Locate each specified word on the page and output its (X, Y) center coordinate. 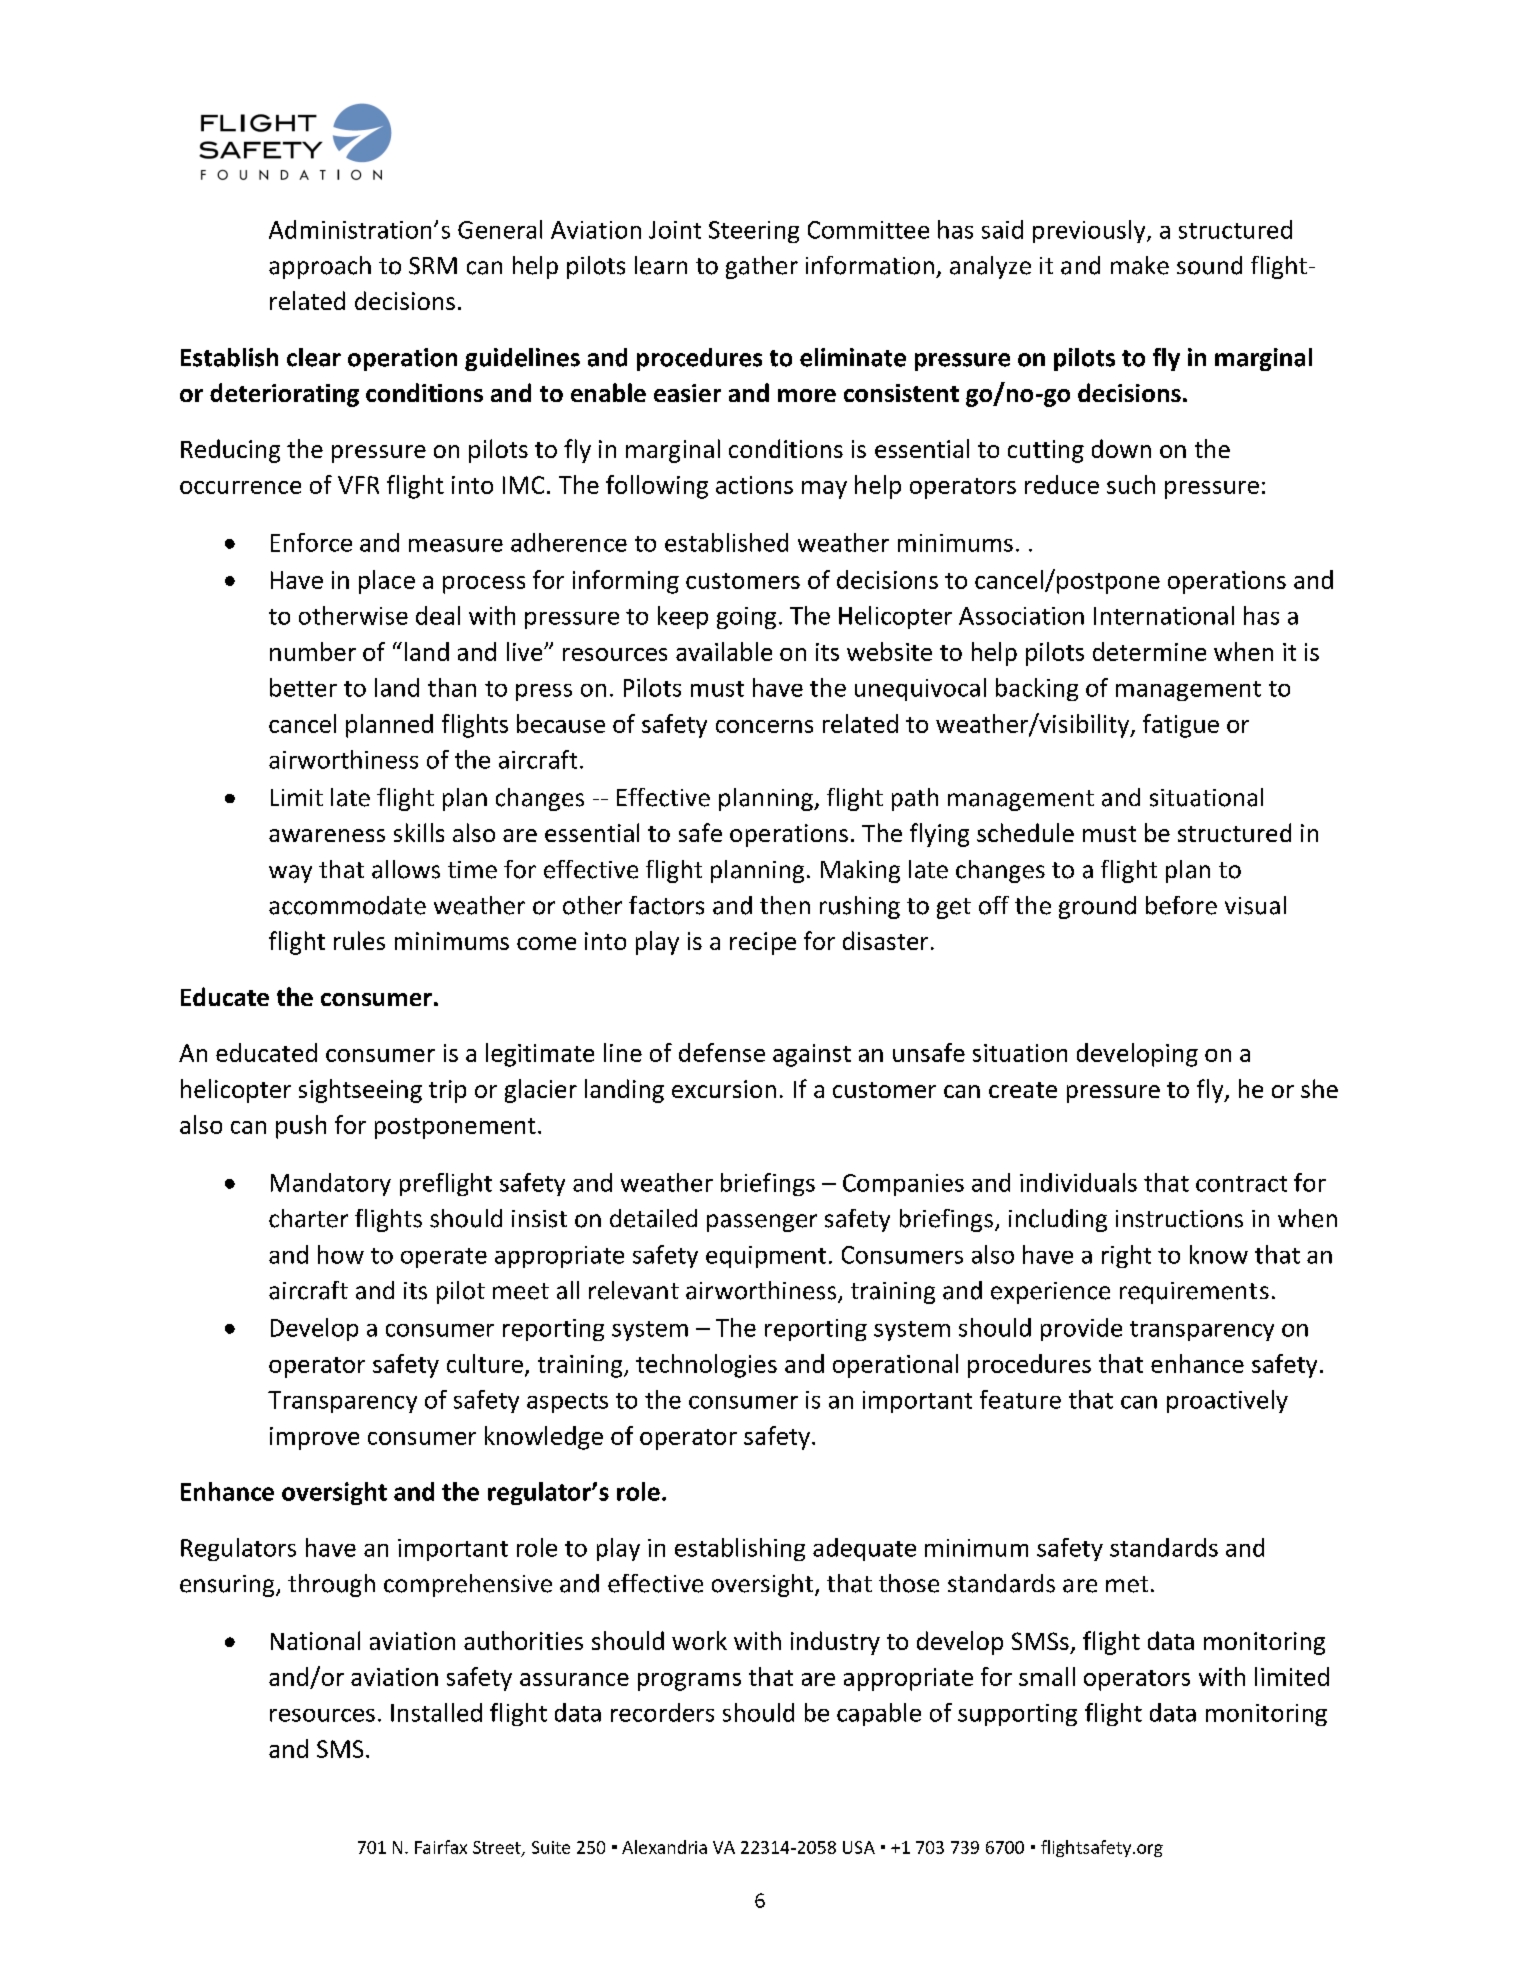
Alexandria (664, 1847)
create (1023, 1090)
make (1140, 265)
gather (762, 267)
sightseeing (360, 1091)
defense (722, 1052)
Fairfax (441, 1847)
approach (320, 267)
